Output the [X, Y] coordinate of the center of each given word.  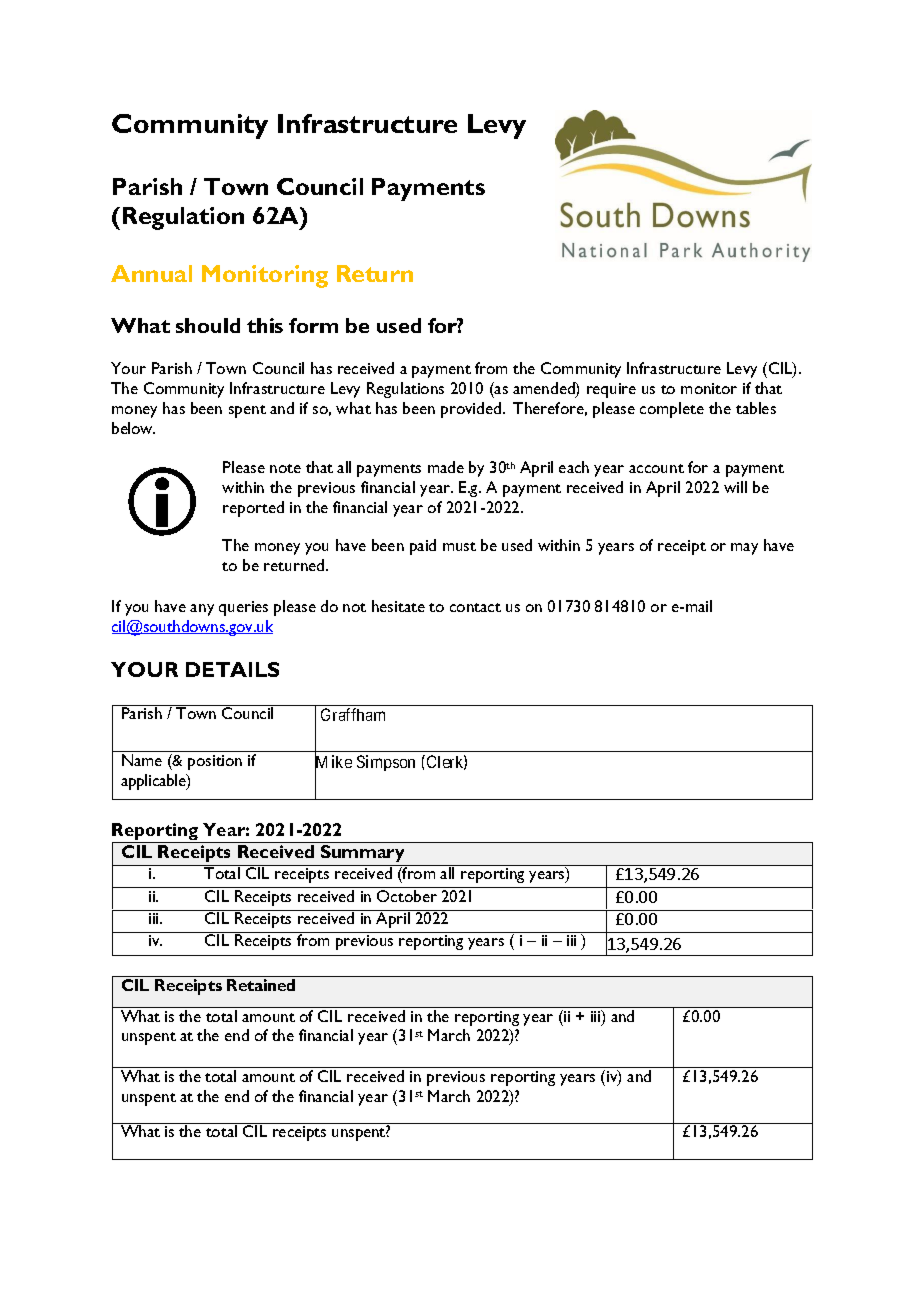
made [446, 467]
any [202, 610]
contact [475, 607]
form [313, 325]
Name [142, 760]
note [285, 468]
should [208, 325]
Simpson [386, 763]
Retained [261, 985]
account [656, 468]
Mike [333, 762]
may [744, 549]
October [407, 896]
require [611, 390]
